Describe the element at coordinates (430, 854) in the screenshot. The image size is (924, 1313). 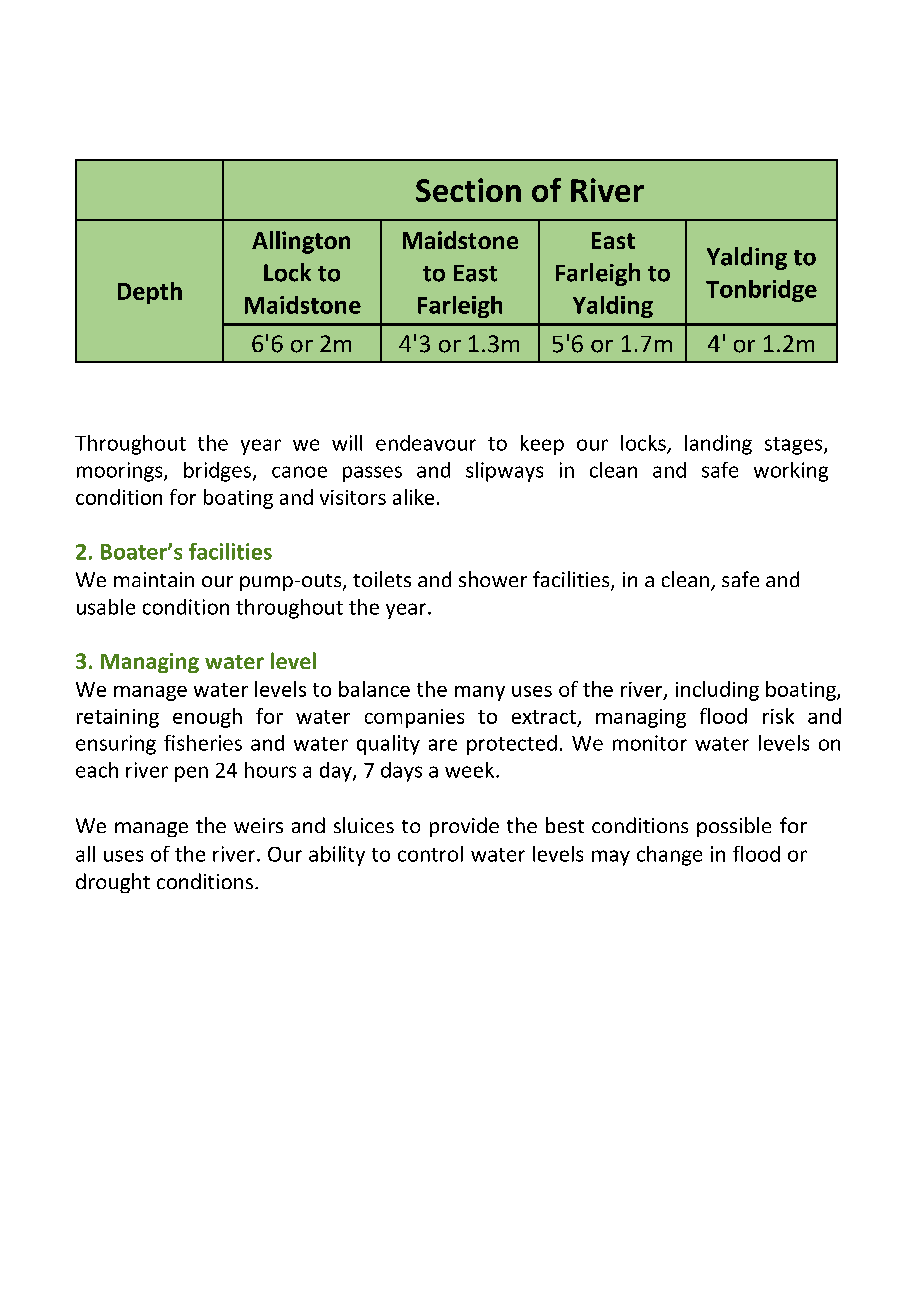
I see `control` at that location.
